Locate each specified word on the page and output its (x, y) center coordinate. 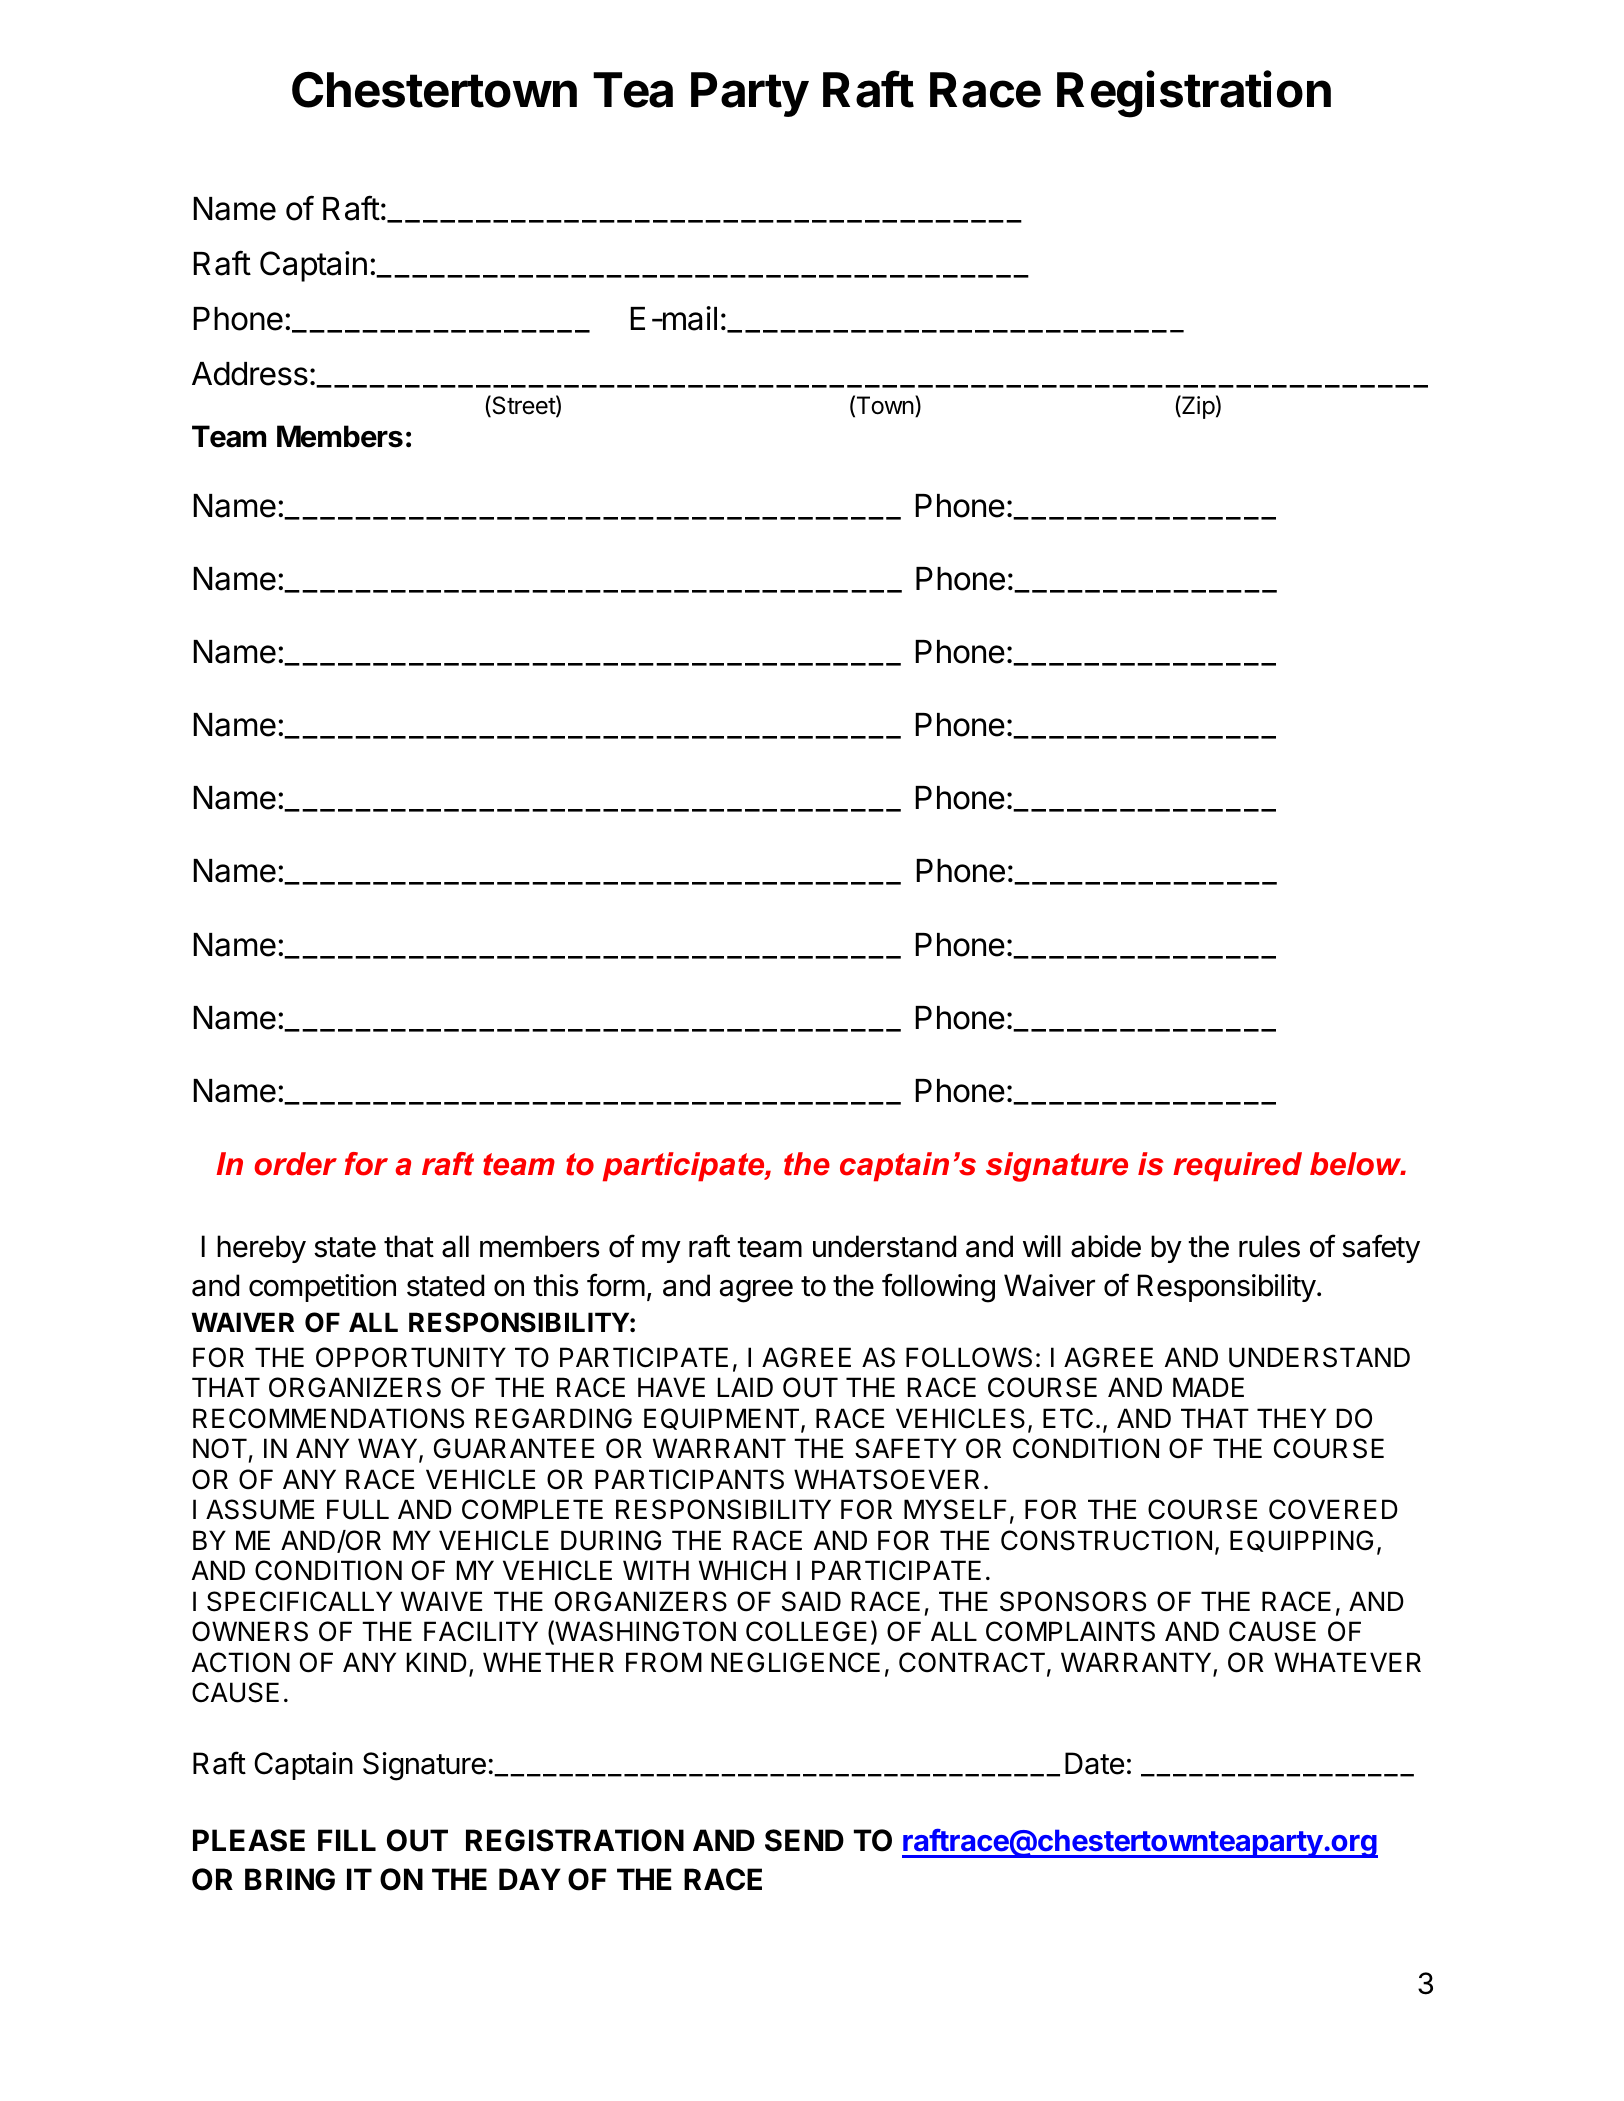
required (1237, 1167)
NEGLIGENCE (795, 1662)
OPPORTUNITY (411, 1357)
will (1042, 1246)
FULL (358, 1509)
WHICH (742, 1570)
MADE (1208, 1387)
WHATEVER (1347, 1662)
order (295, 1164)
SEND (804, 1840)
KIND (437, 1662)
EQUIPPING (1301, 1541)
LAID (745, 1387)
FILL (347, 1840)
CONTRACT (972, 1662)
